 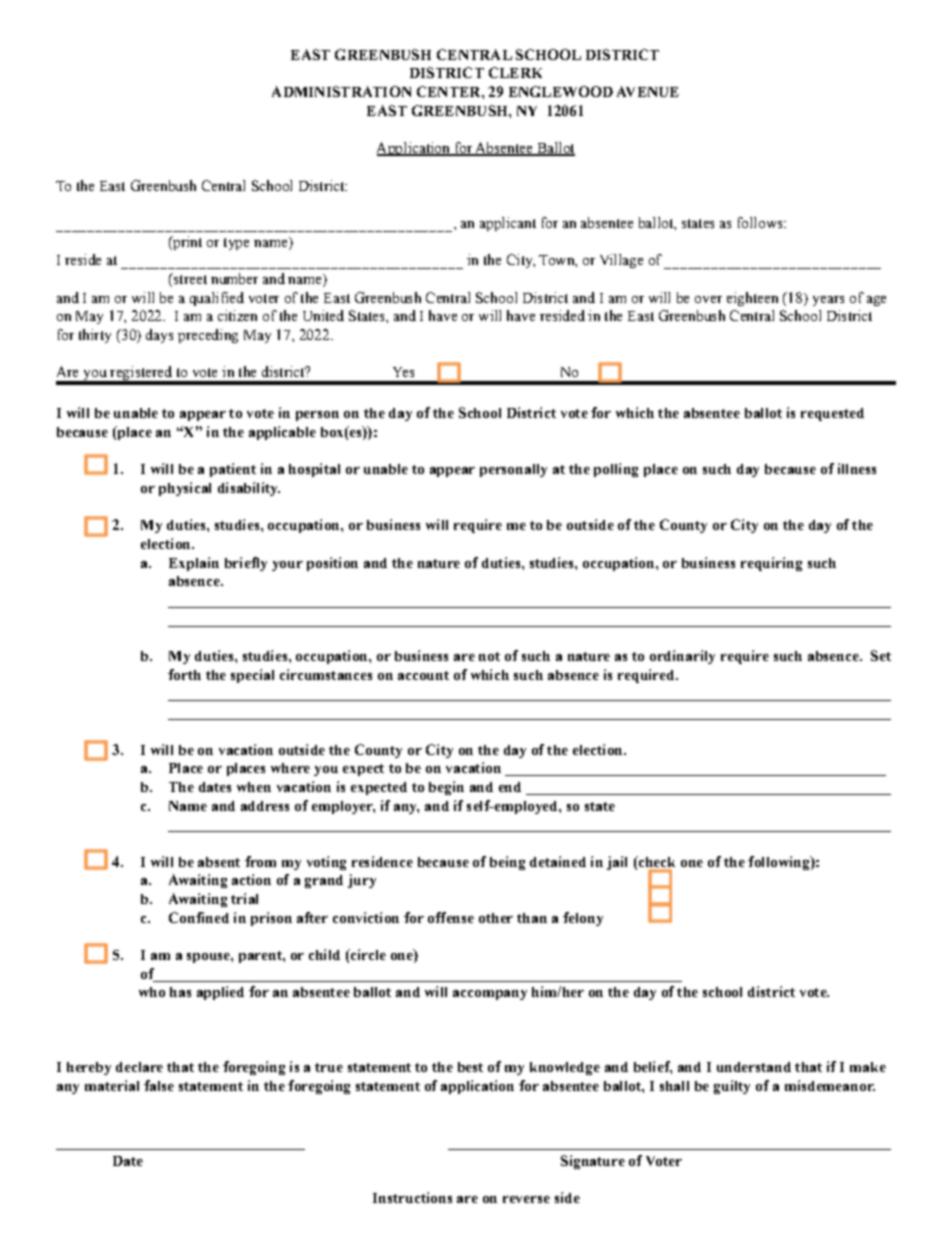 I want to click on false, so click(x=159, y=1085).
